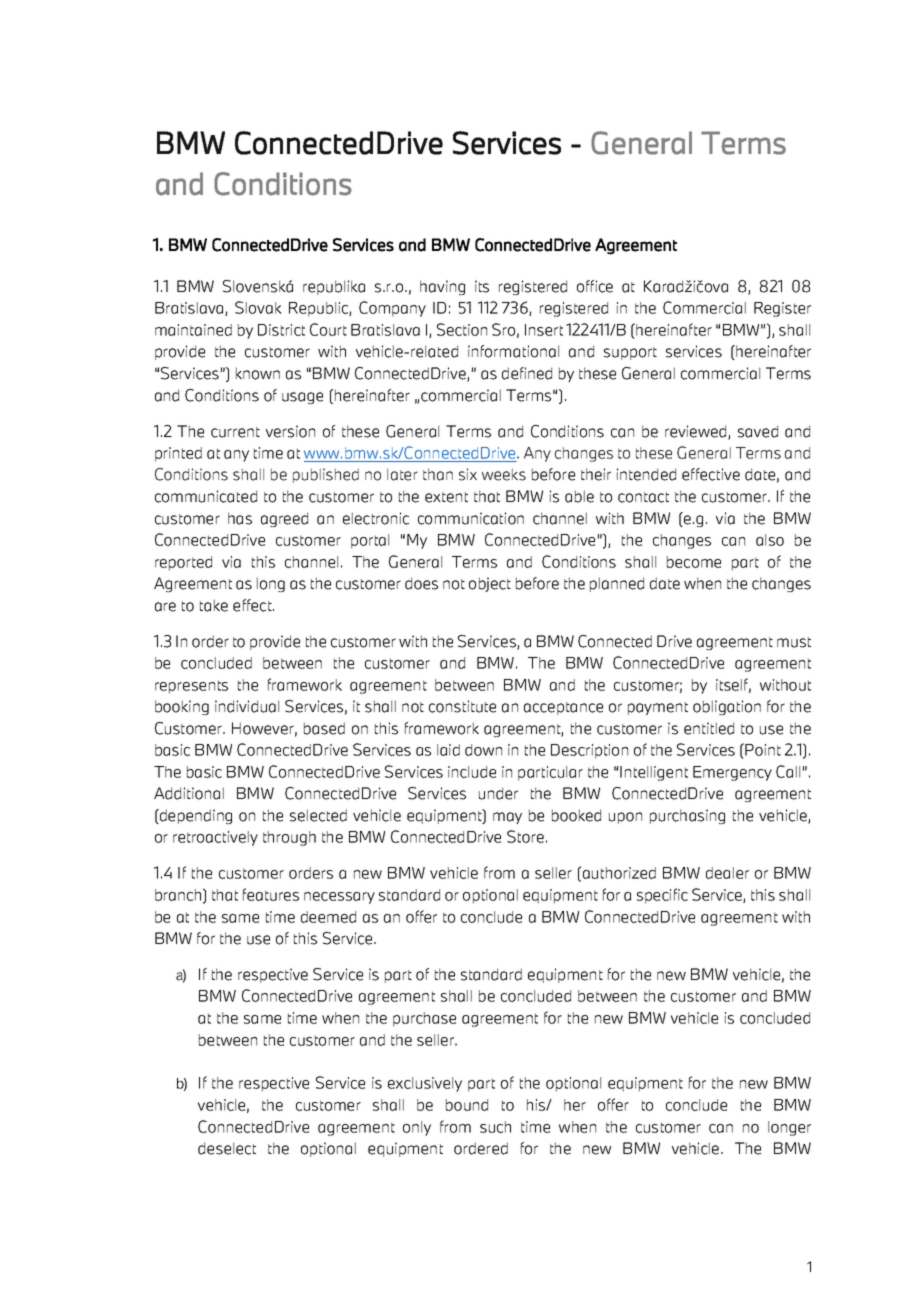 The width and height of the image is (924, 1308). I want to click on dealer, so click(727, 873).
